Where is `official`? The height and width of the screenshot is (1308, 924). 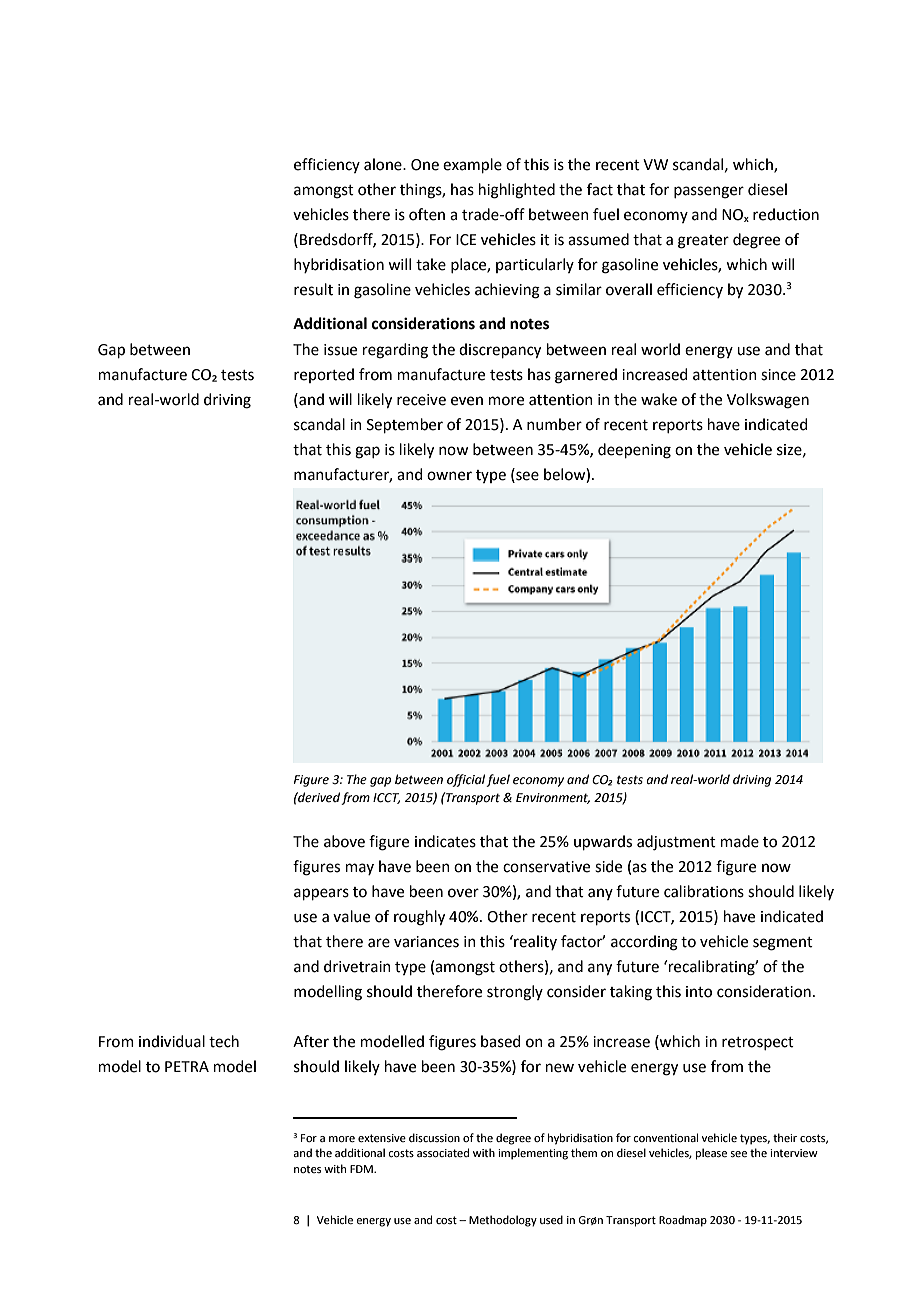
official is located at coordinates (467, 780).
